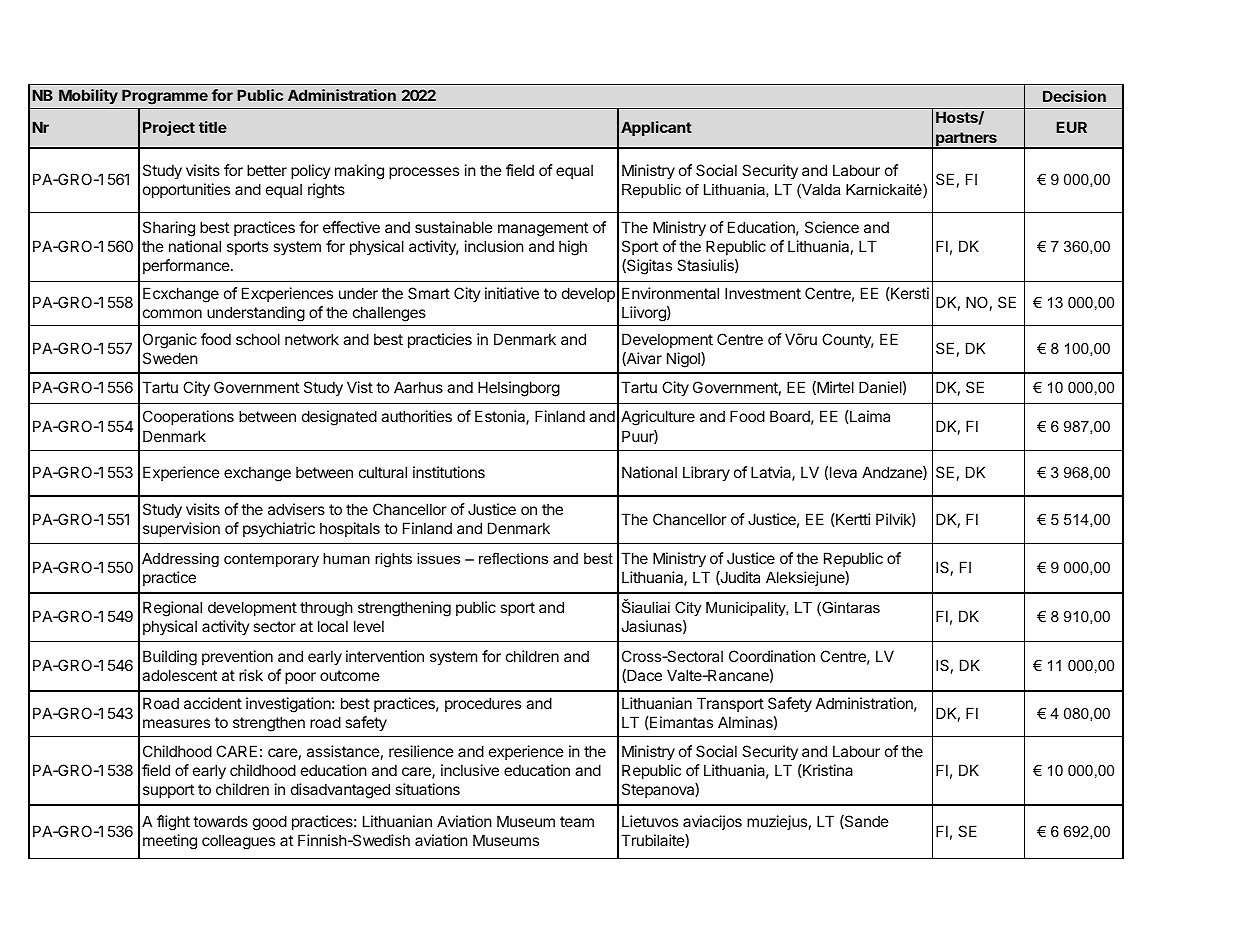 The width and height of the screenshot is (1233, 952). I want to click on title, so click(213, 127).
